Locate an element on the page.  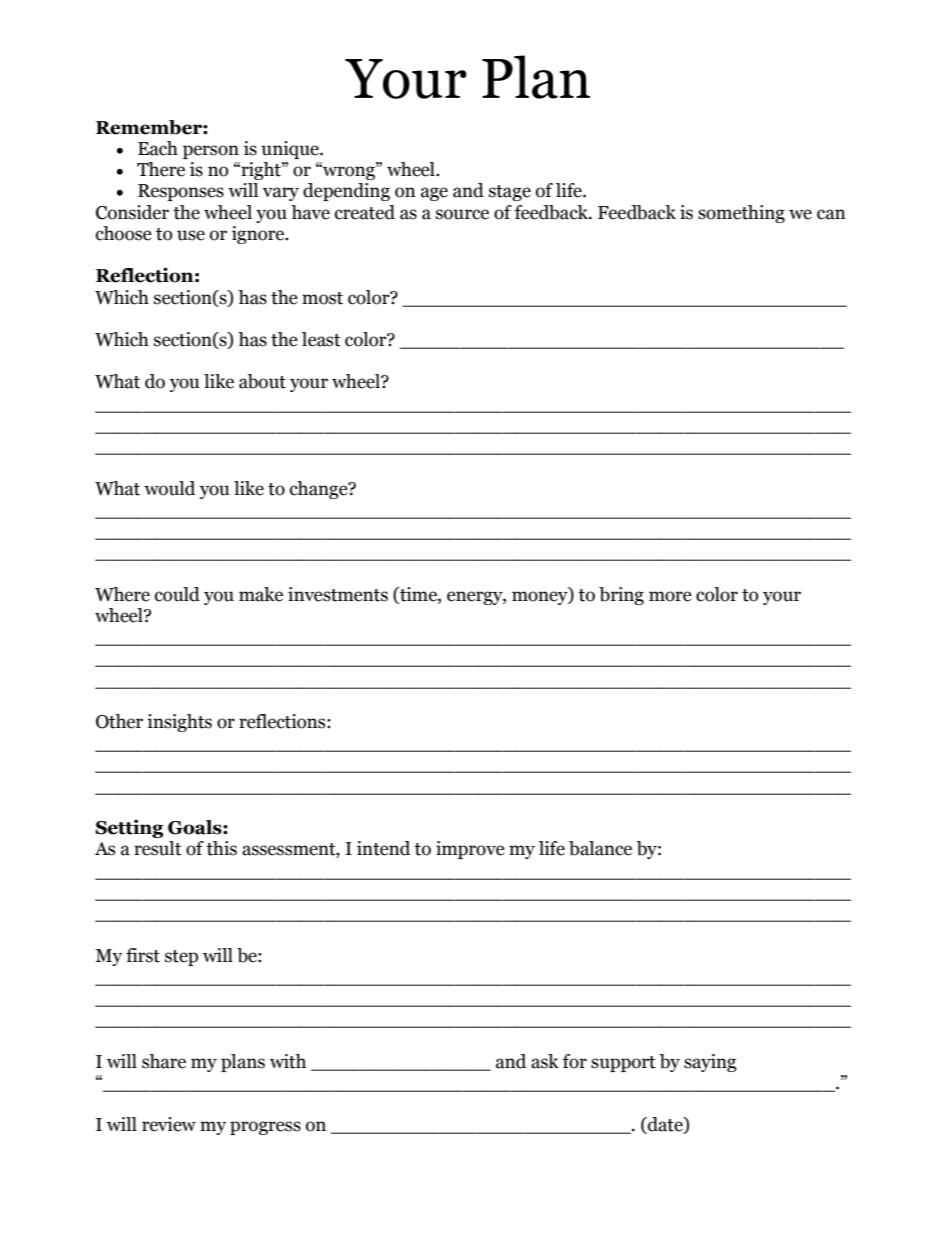
stage is located at coordinates (510, 193).
